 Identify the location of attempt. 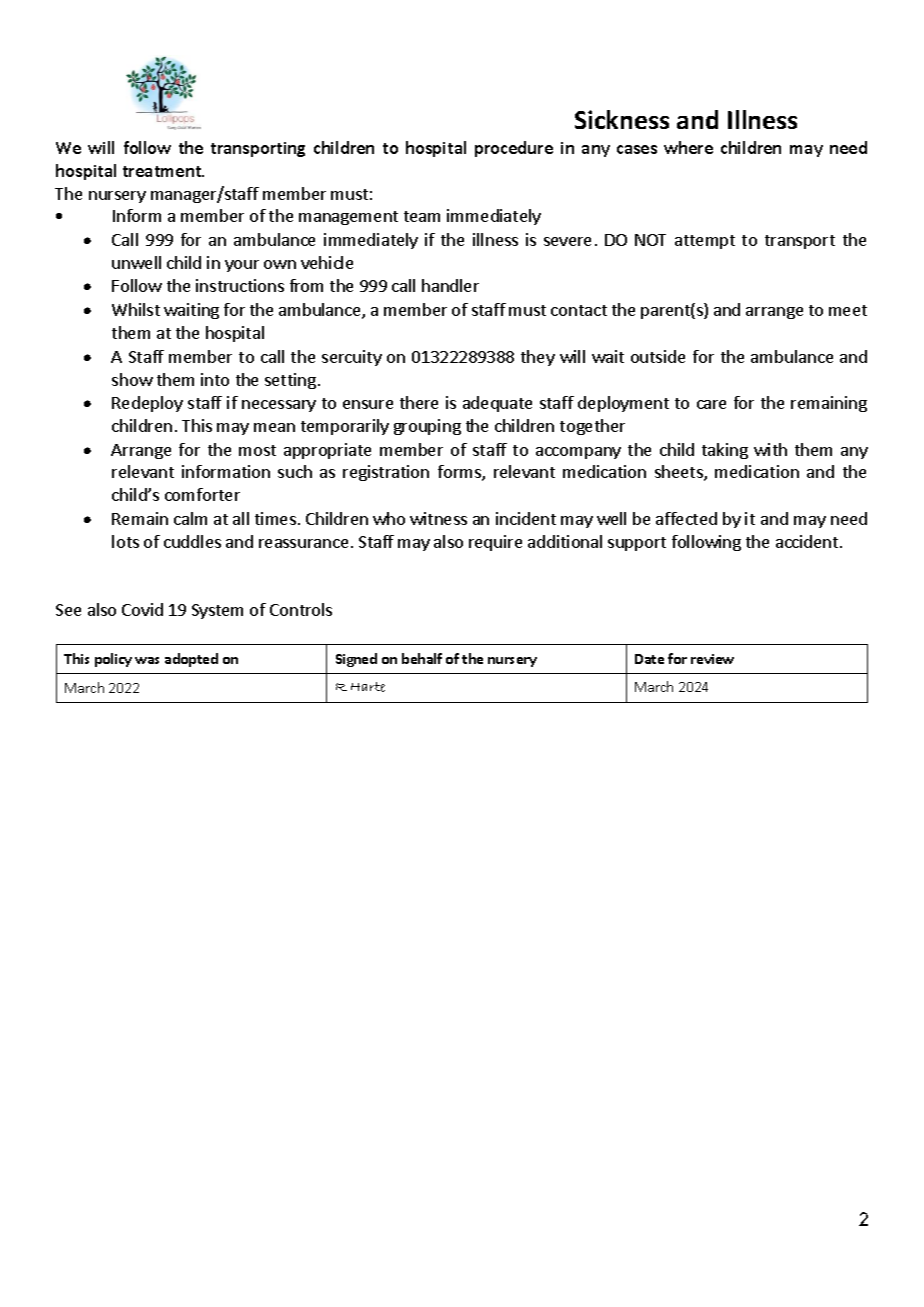
(705, 242).
